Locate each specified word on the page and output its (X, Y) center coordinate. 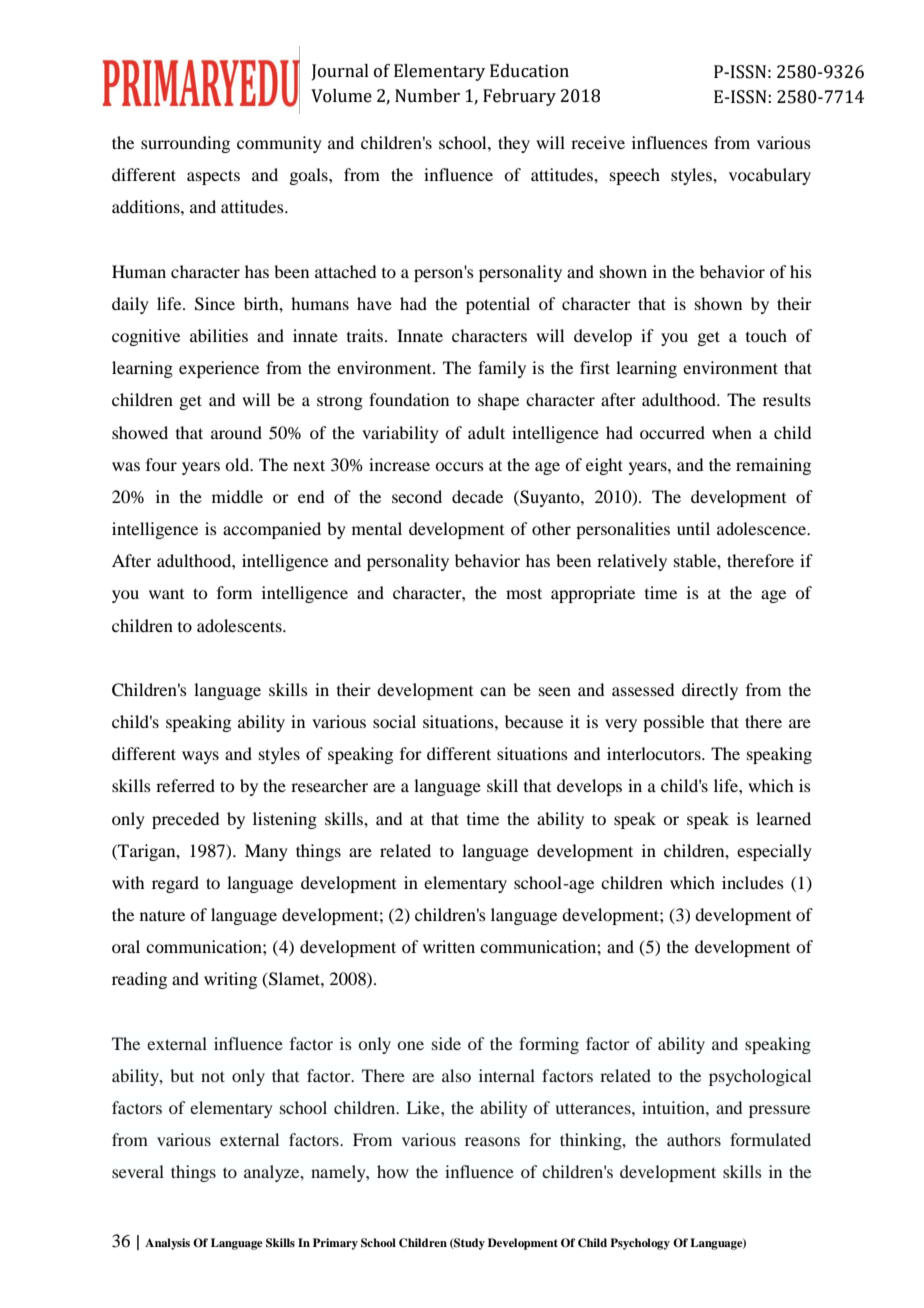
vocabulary (770, 176)
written (449, 946)
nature (162, 915)
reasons (492, 1141)
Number (427, 96)
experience (219, 369)
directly (710, 691)
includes (753, 882)
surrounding (185, 144)
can (493, 691)
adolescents (240, 625)
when (732, 432)
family (502, 369)
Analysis (167, 1244)
